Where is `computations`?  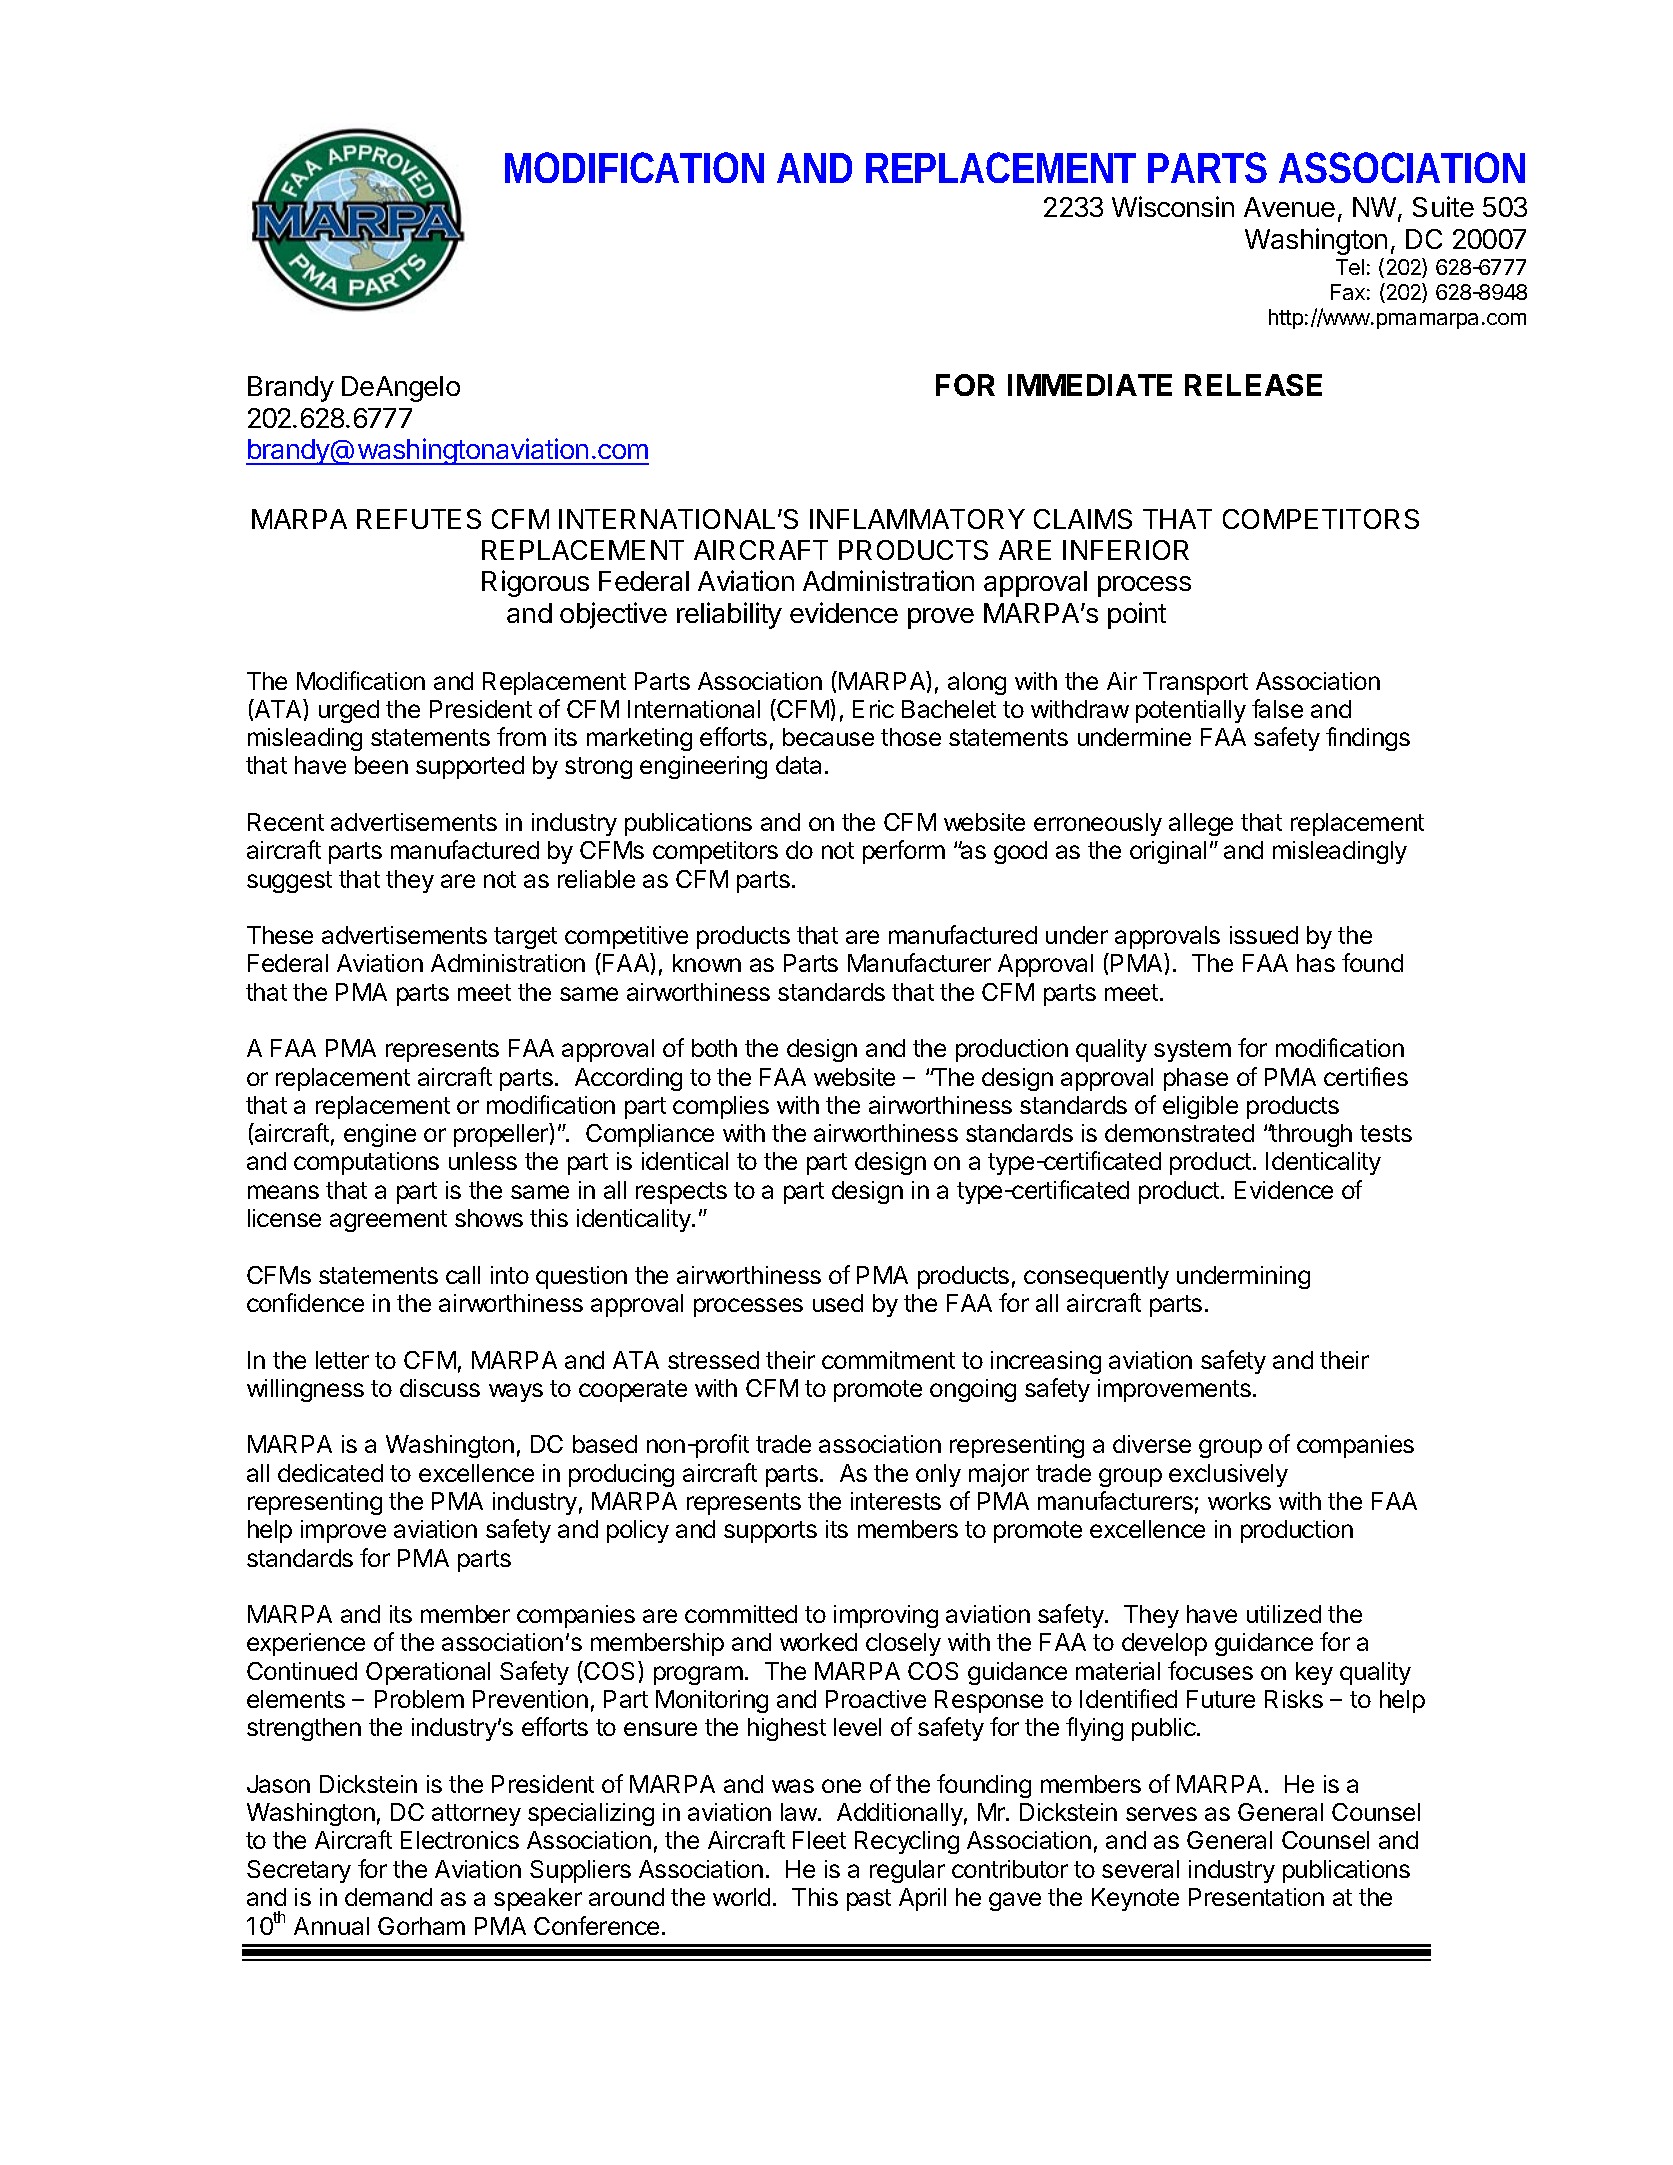 computations is located at coordinates (366, 1163).
